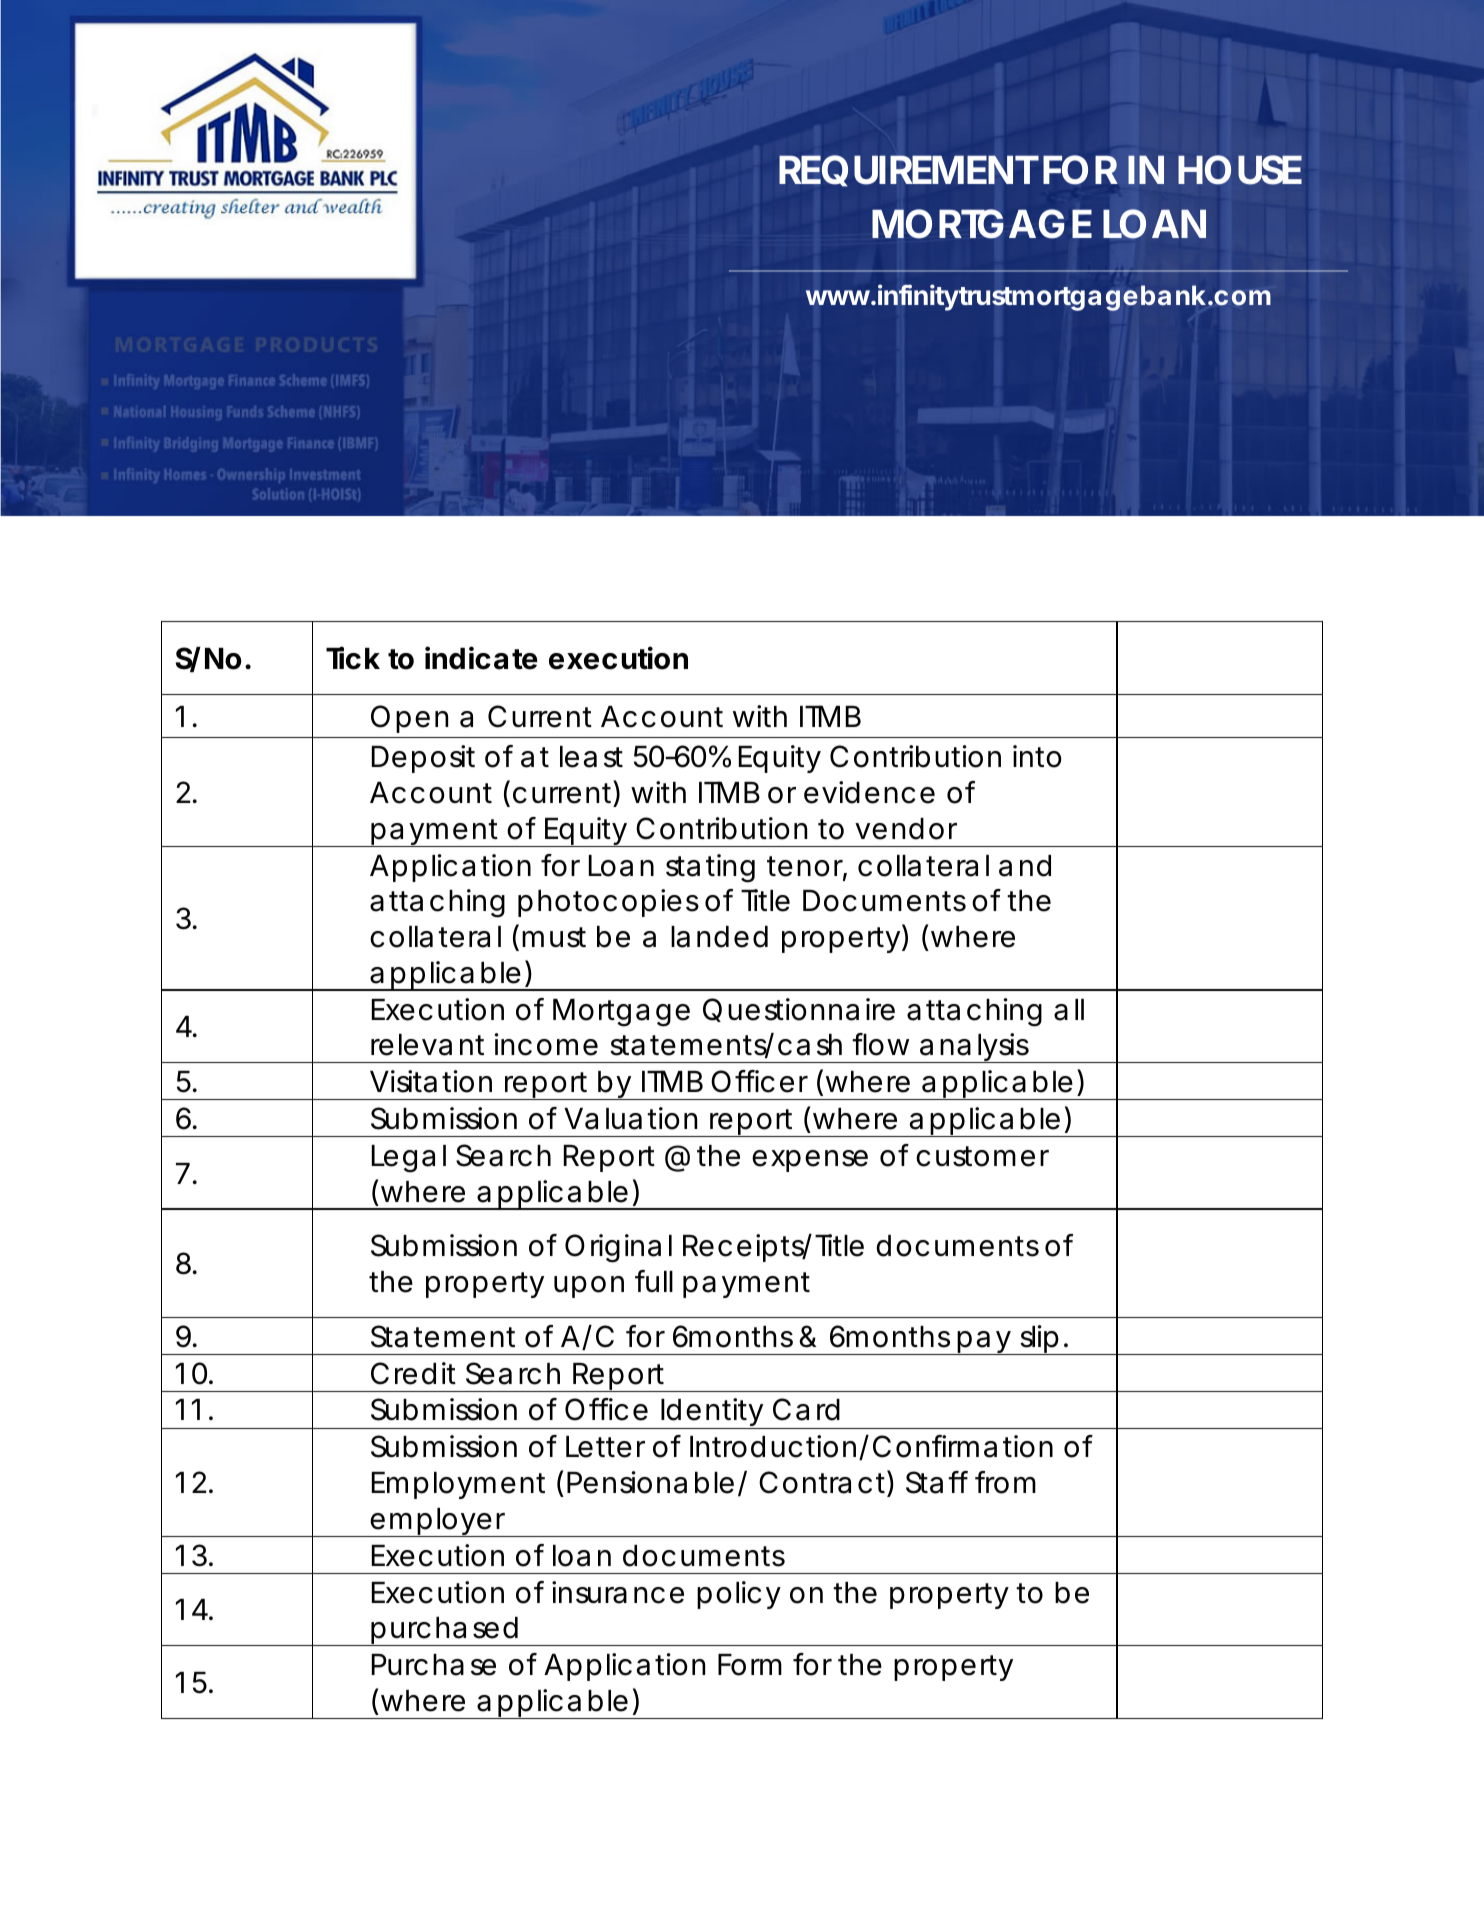 This document has width=1484, height=1921. I want to click on into, so click(1037, 756).
